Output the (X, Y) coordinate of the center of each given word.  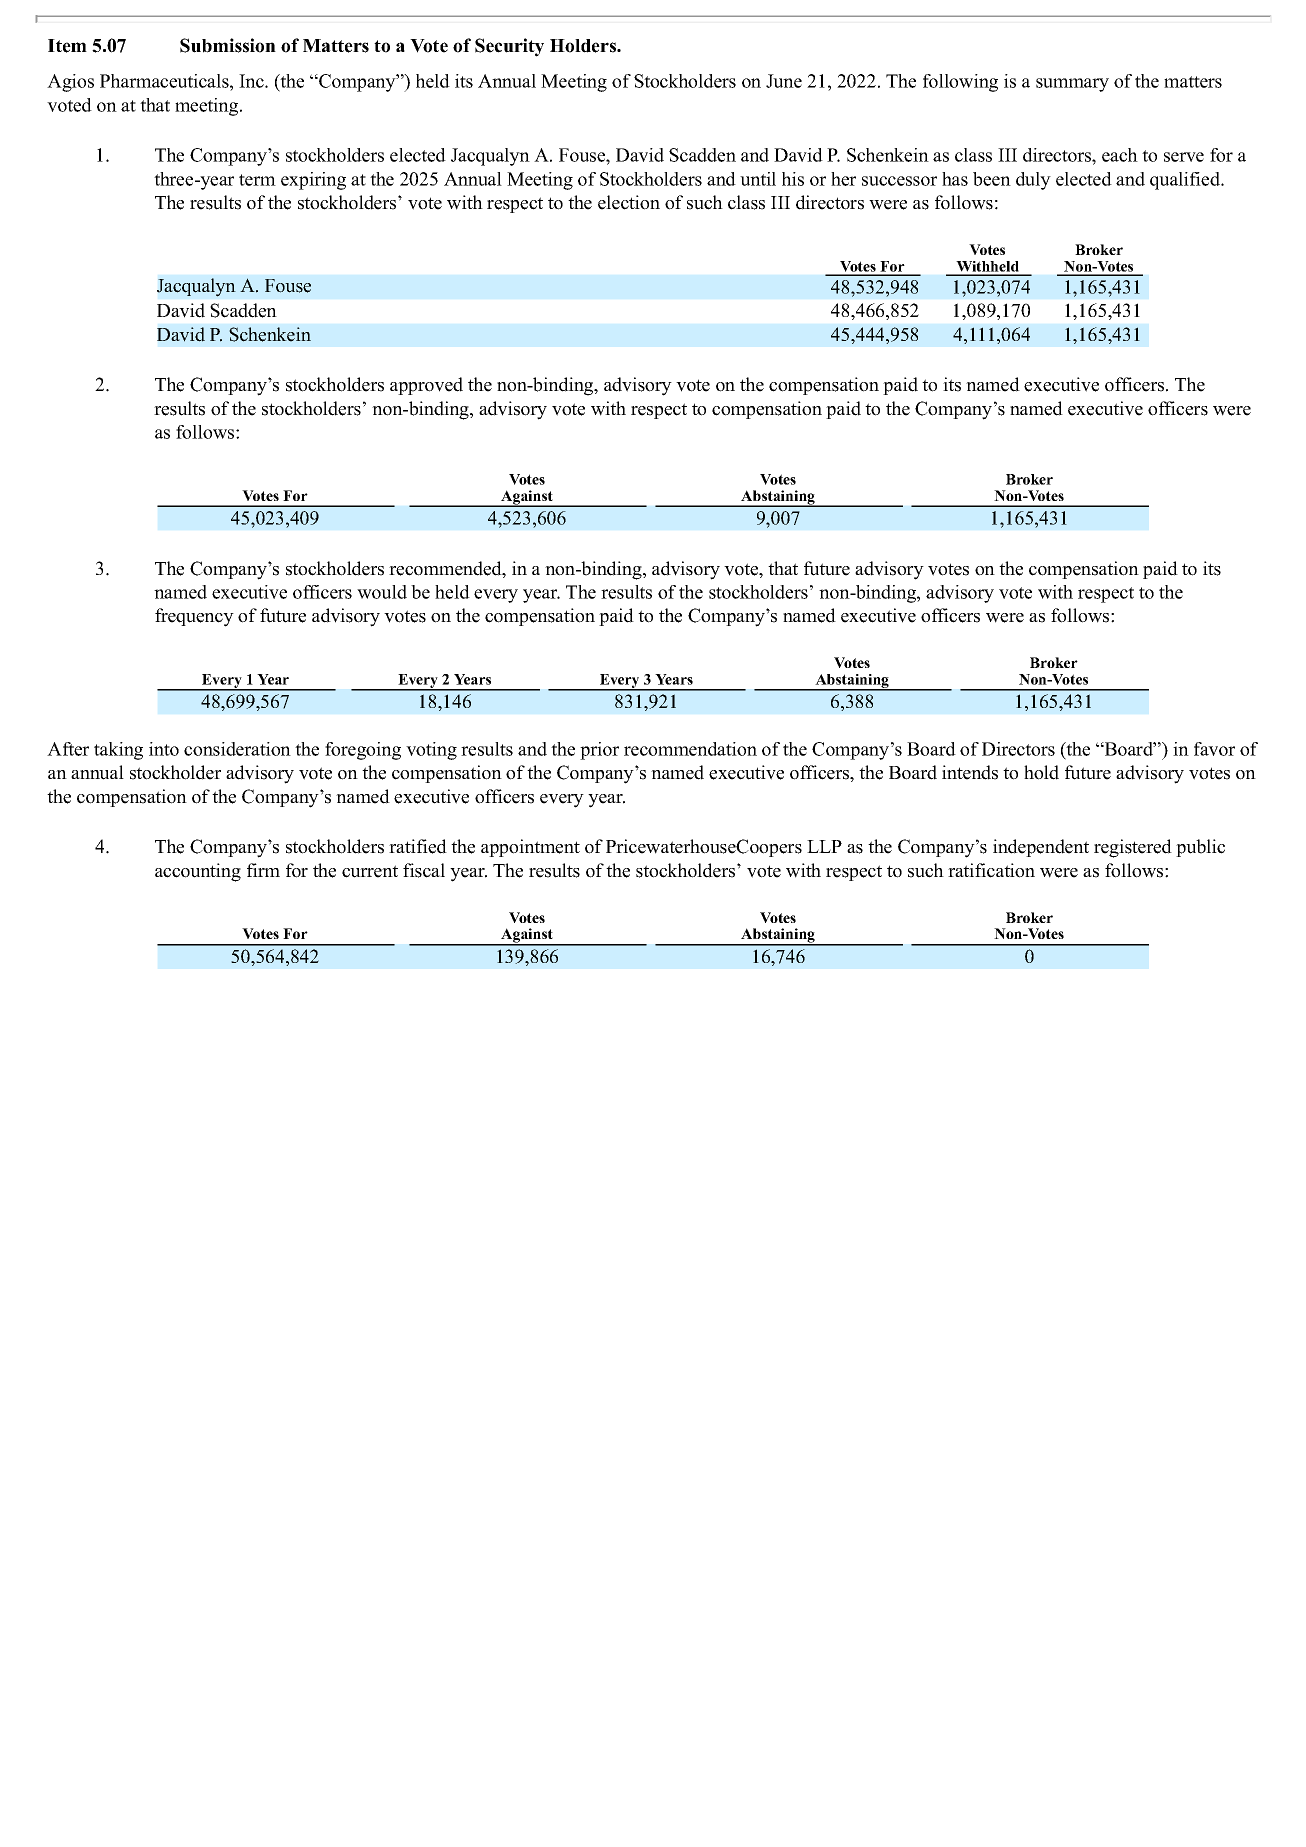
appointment (530, 848)
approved (426, 386)
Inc (252, 81)
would (382, 592)
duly (1033, 181)
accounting (198, 872)
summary (1072, 85)
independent (1041, 848)
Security (509, 47)
